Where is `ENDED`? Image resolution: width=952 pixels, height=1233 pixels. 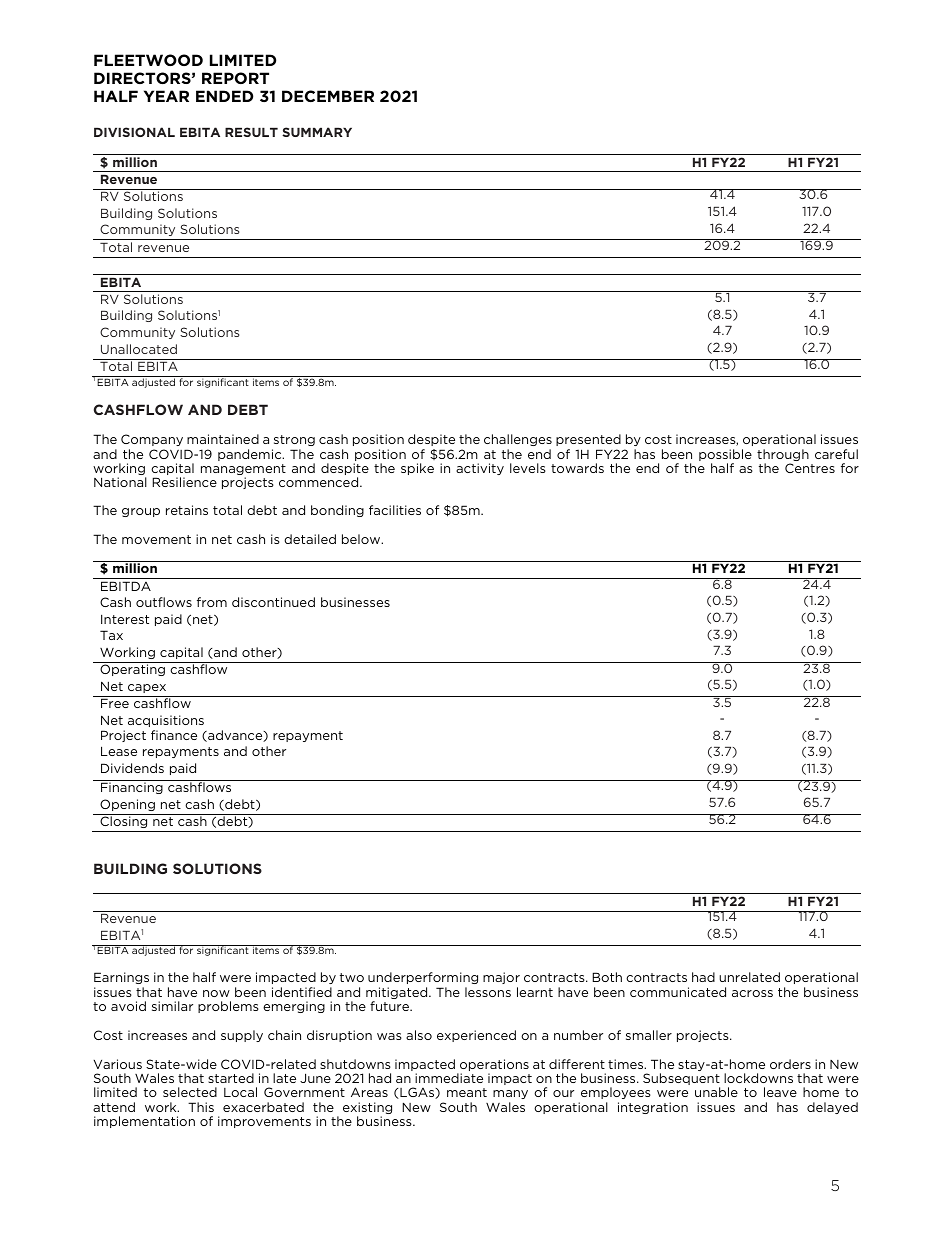
ENDED is located at coordinates (224, 96).
